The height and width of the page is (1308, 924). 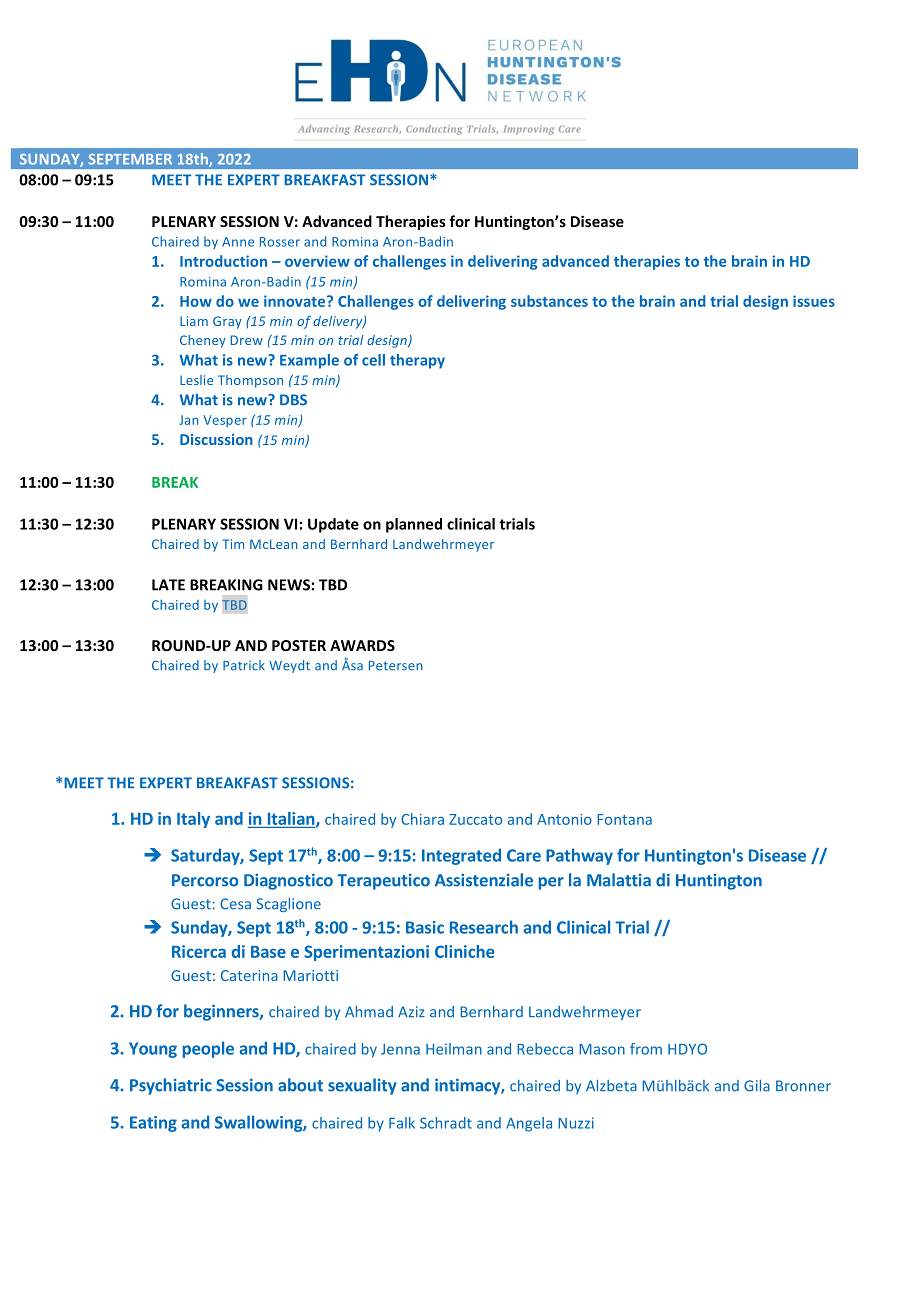 What do you see at coordinates (193, 820) in the page?
I see `Italy` at bounding box center [193, 820].
